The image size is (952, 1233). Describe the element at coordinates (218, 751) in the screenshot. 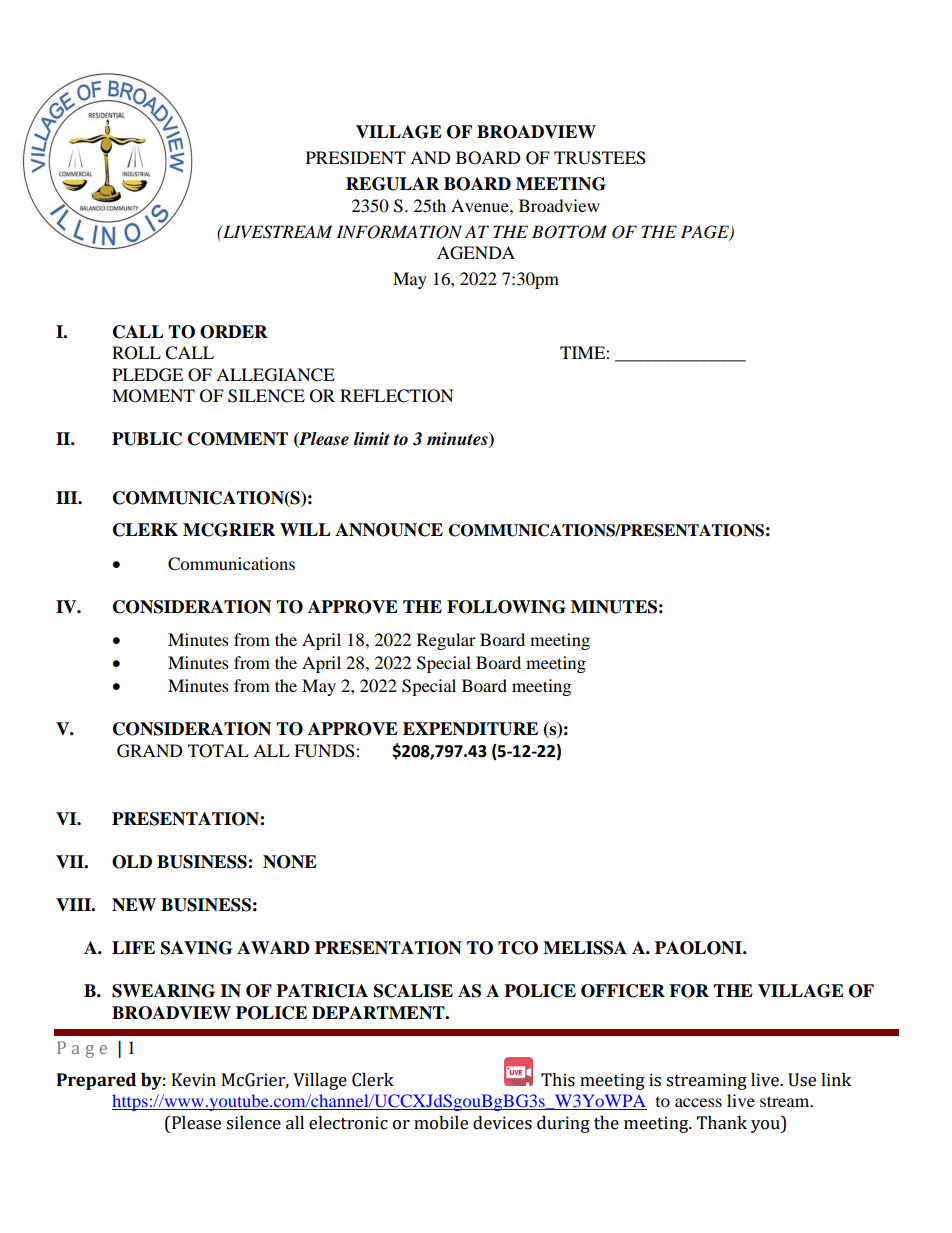

I see `TOTAL` at that location.
